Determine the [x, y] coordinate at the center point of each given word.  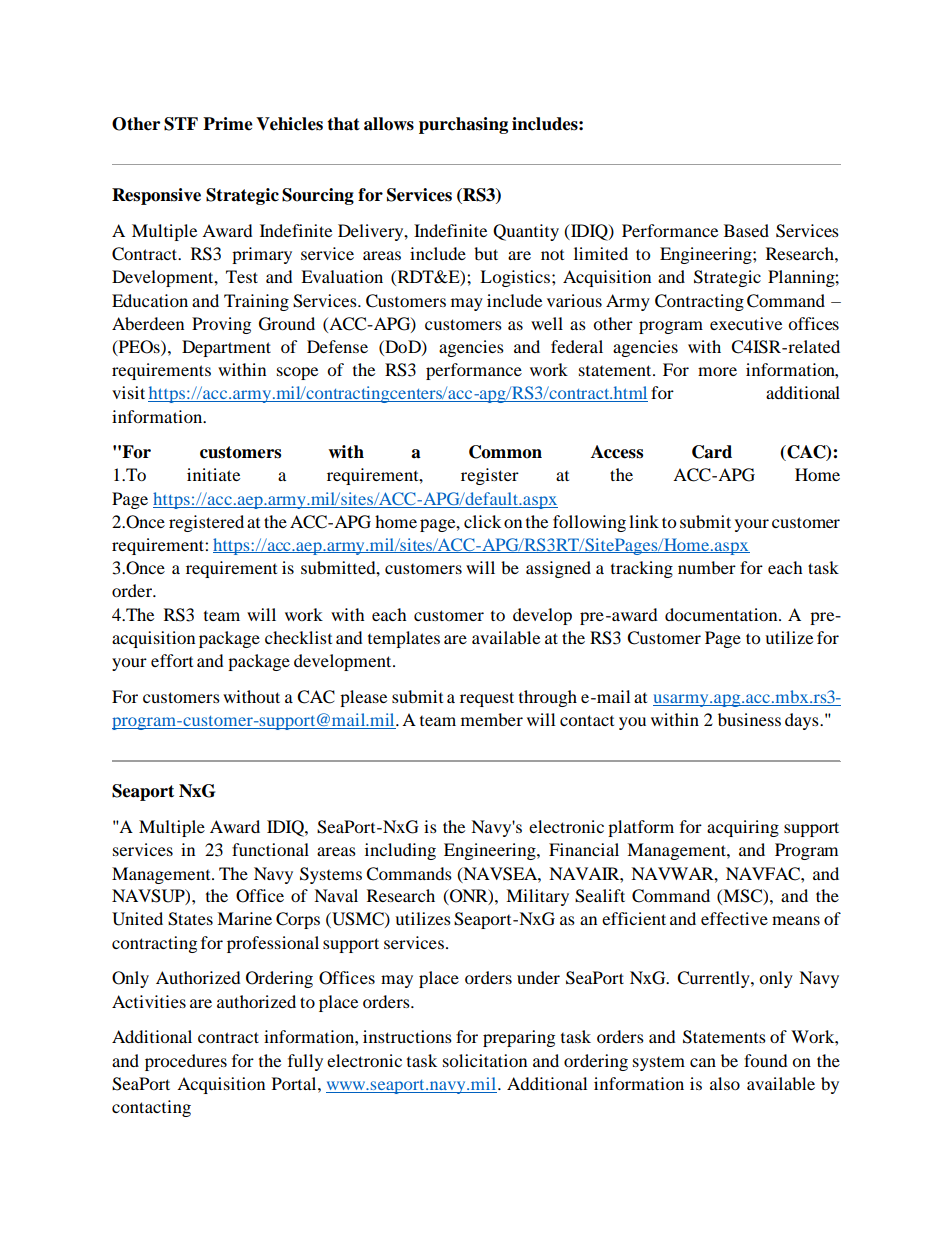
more [717, 371]
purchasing [463, 125]
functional [270, 849]
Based [746, 230]
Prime [228, 124]
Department [226, 348]
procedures [186, 1062]
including [400, 851]
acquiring [743, 828]
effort [172, 660]
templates [404, 639]
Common [505, 452]
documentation [722, 614]
